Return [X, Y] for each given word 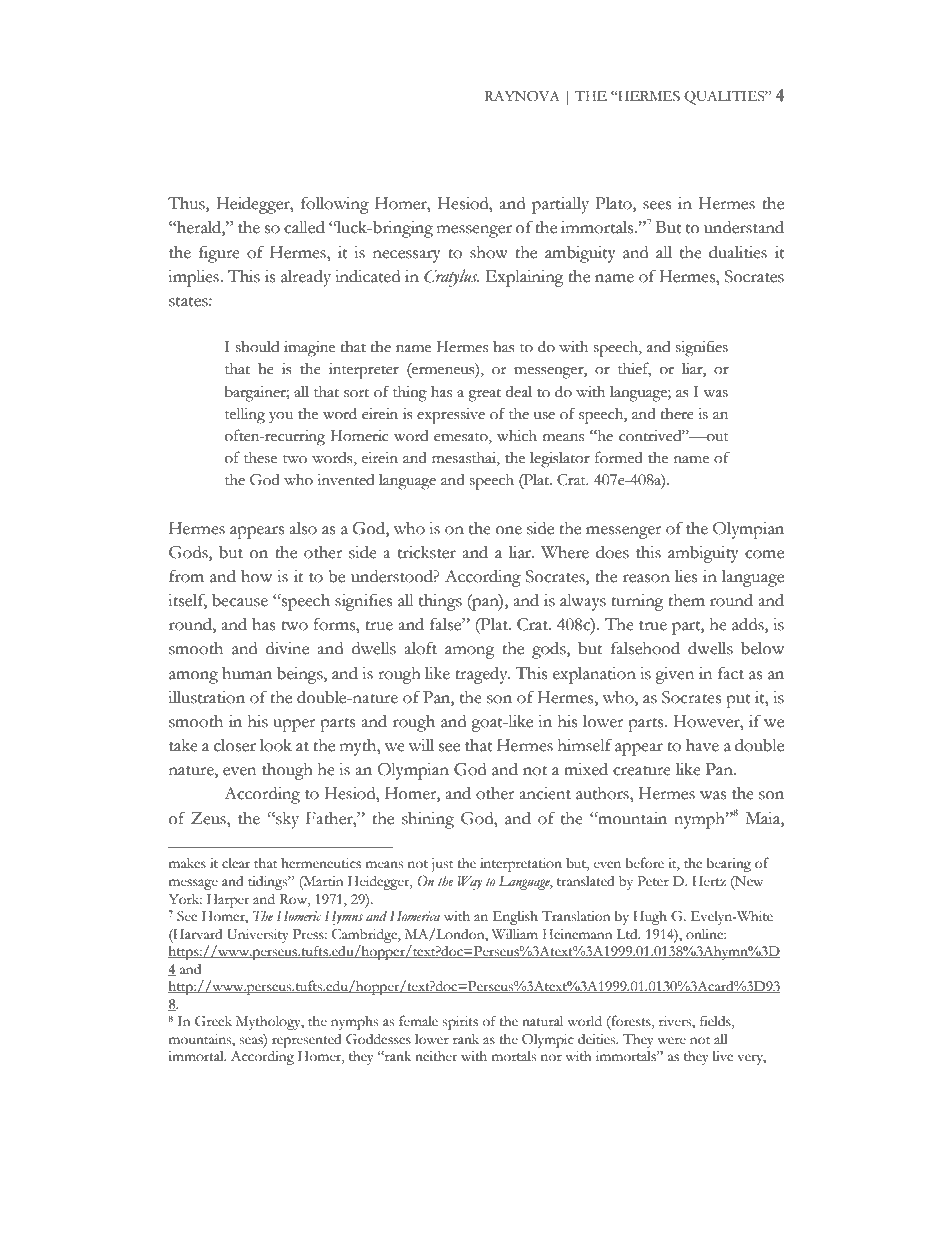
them [686, 600]
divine [287, 648]
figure [219, 254]
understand [744, 227]
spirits [460, 1023]
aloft [420, 648]
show [489, 252]
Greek [213, 1021]
